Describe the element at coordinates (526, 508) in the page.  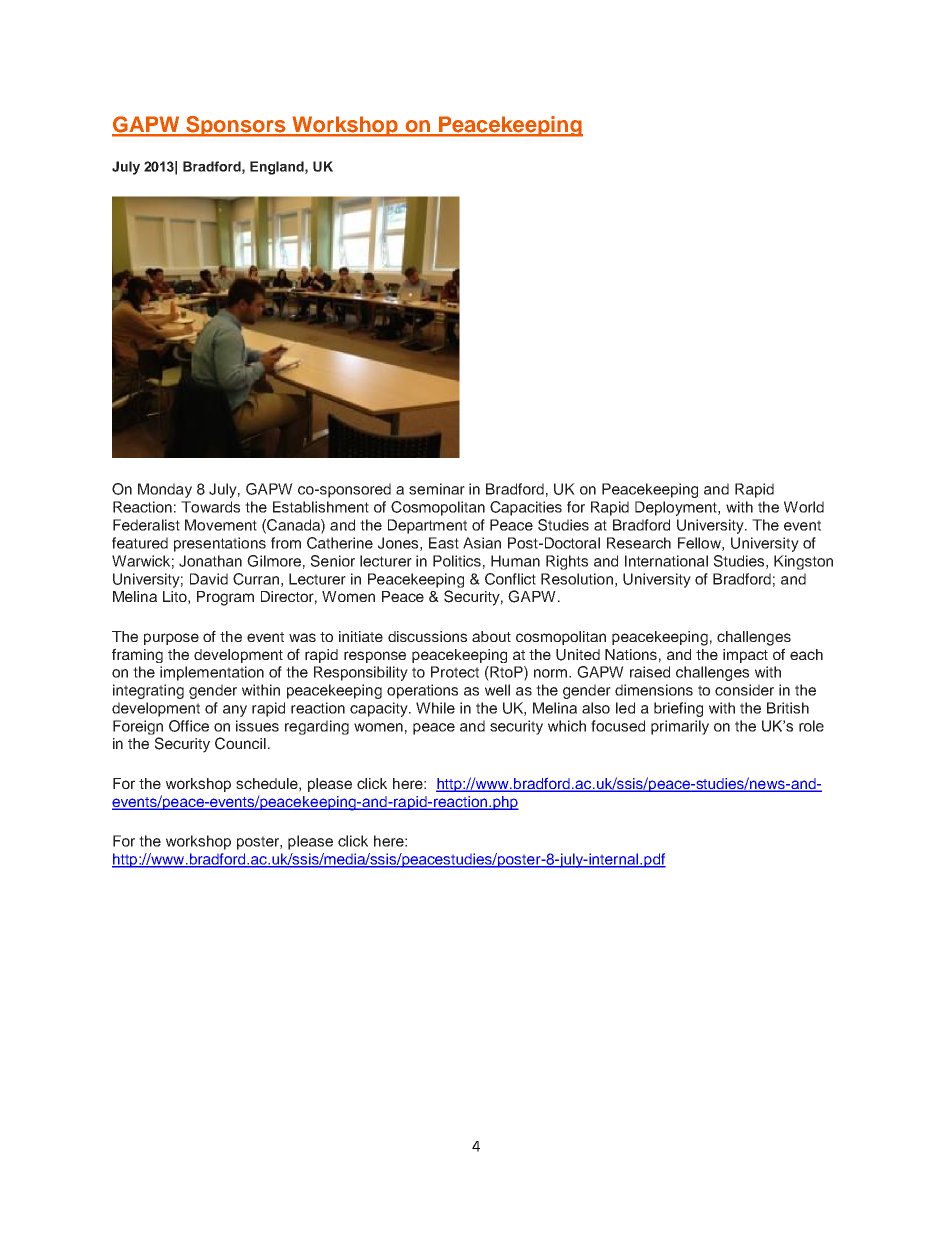
I see `Capacities` at that location.
